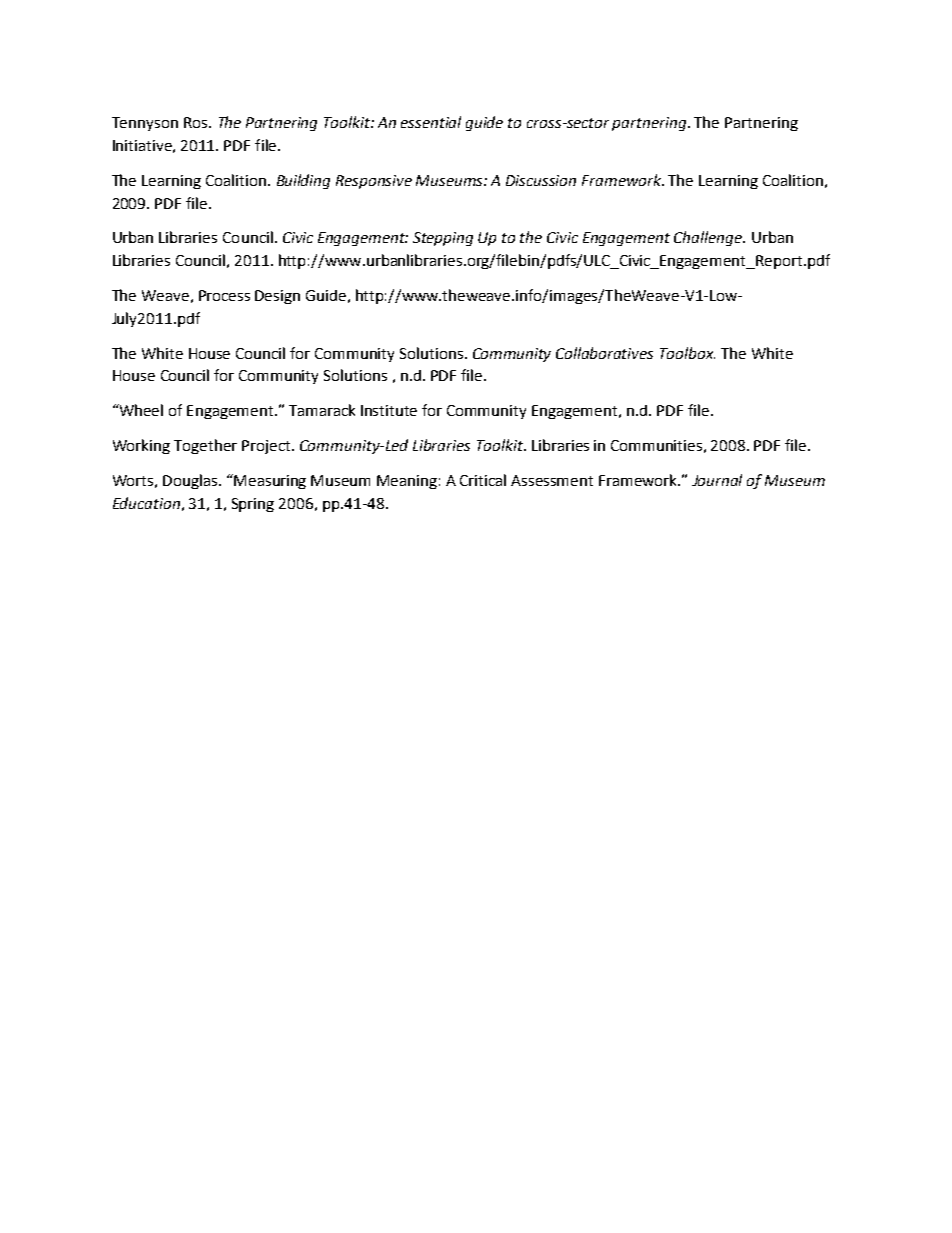  Describe the element at coordinates (191, 481) in the screenshot. I see `Douglas` at that location.
